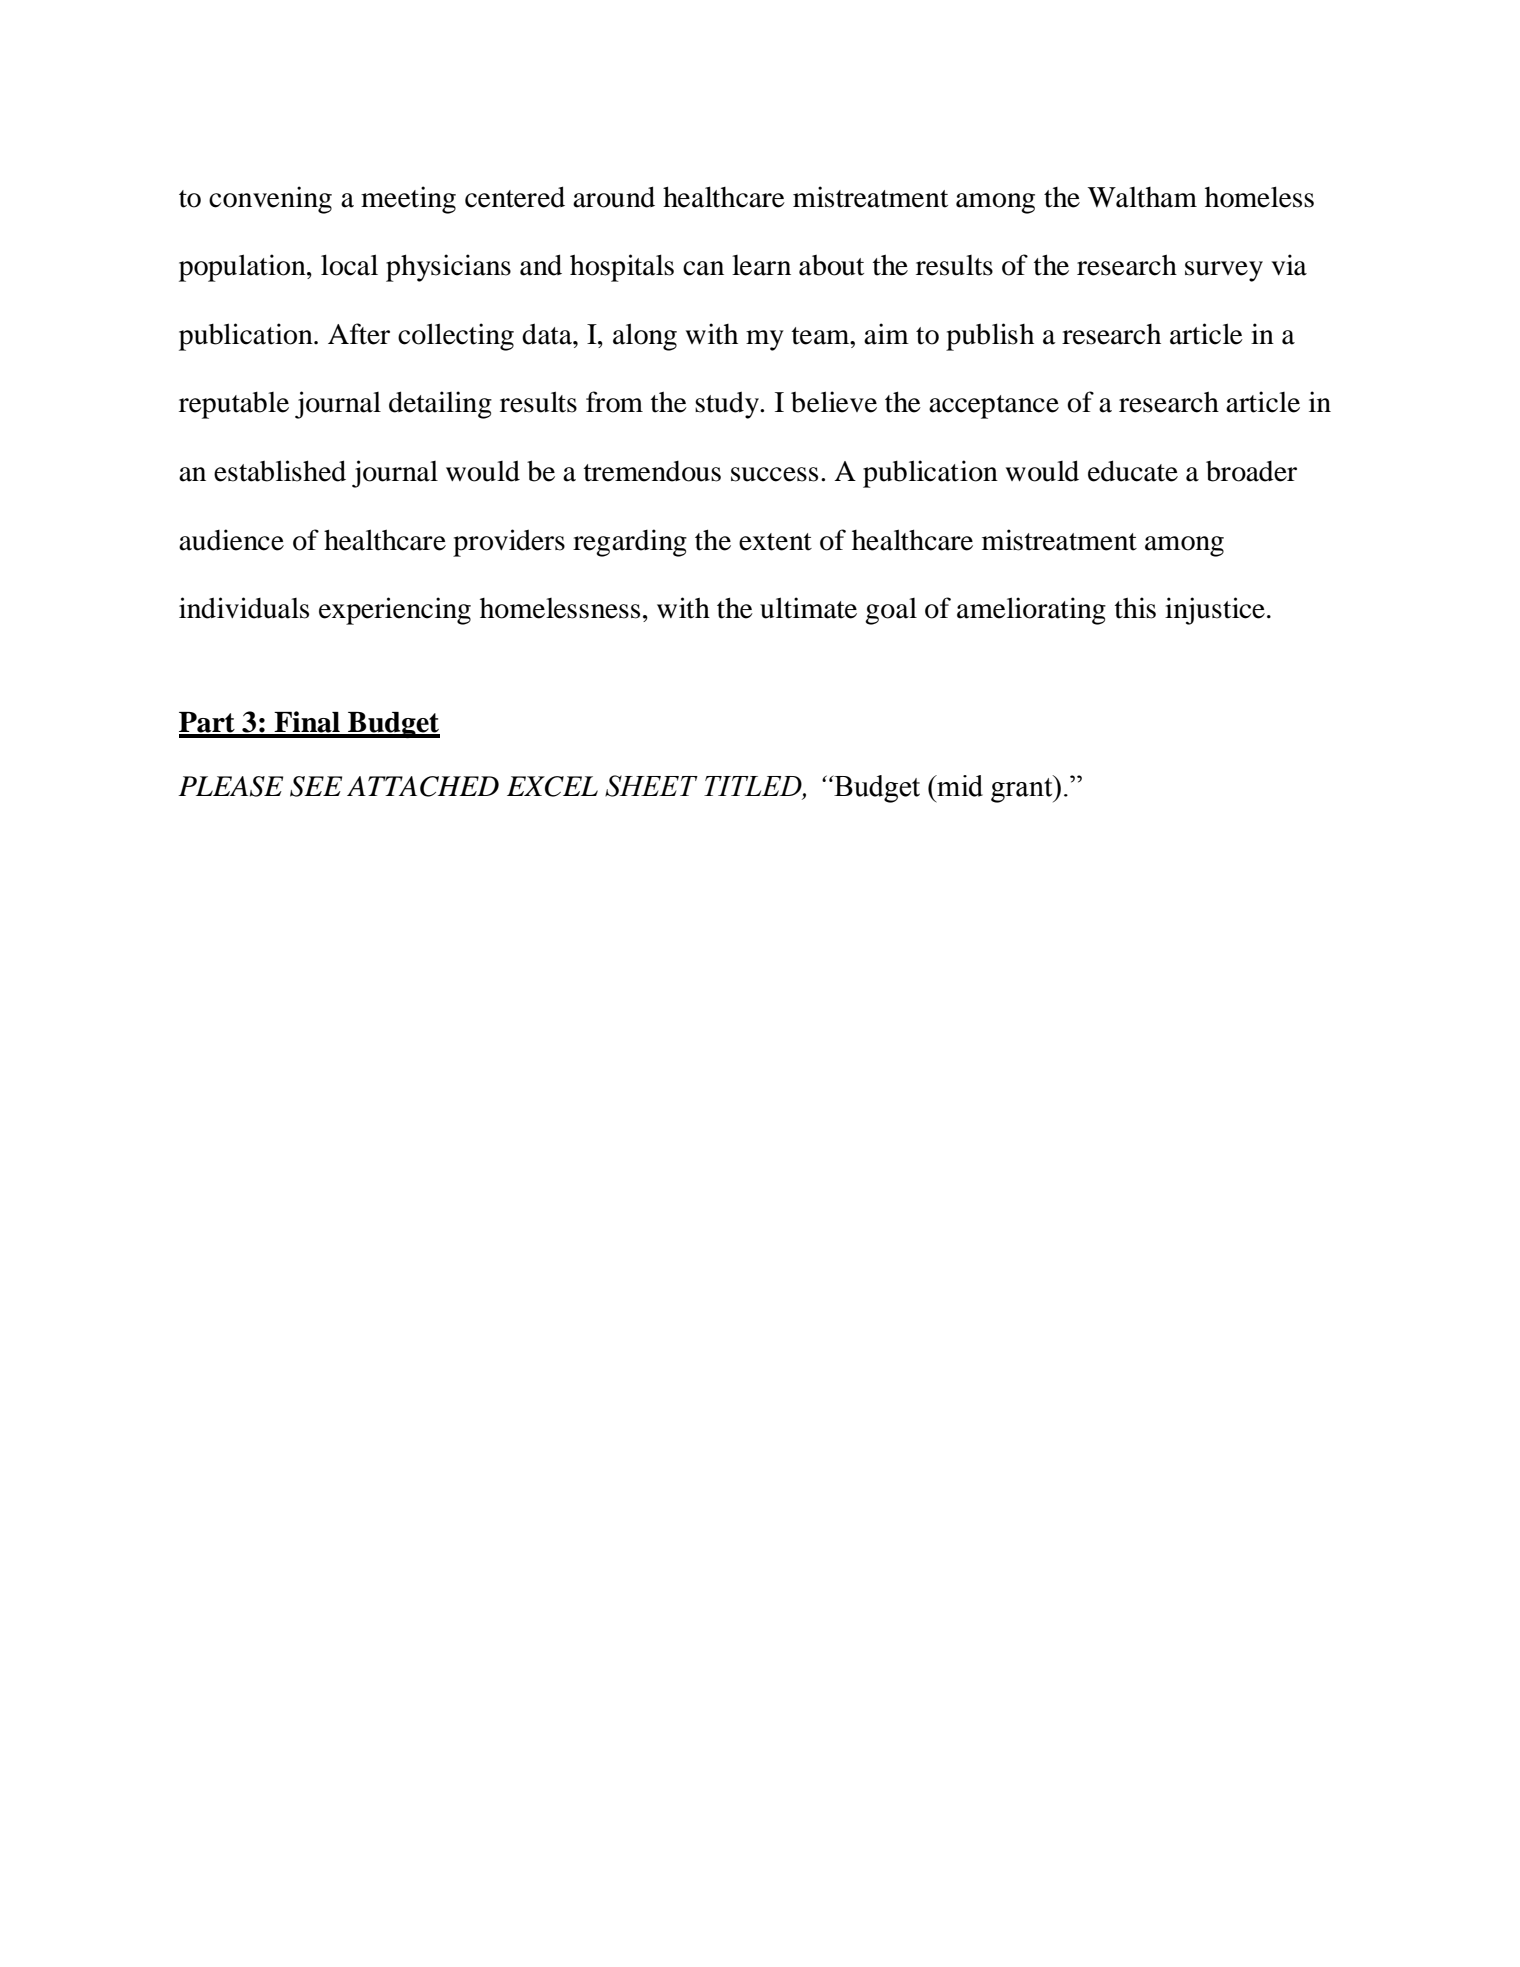  Describe the element at coordinates (614, 197) in the screenshot. I see `around` at that location.
